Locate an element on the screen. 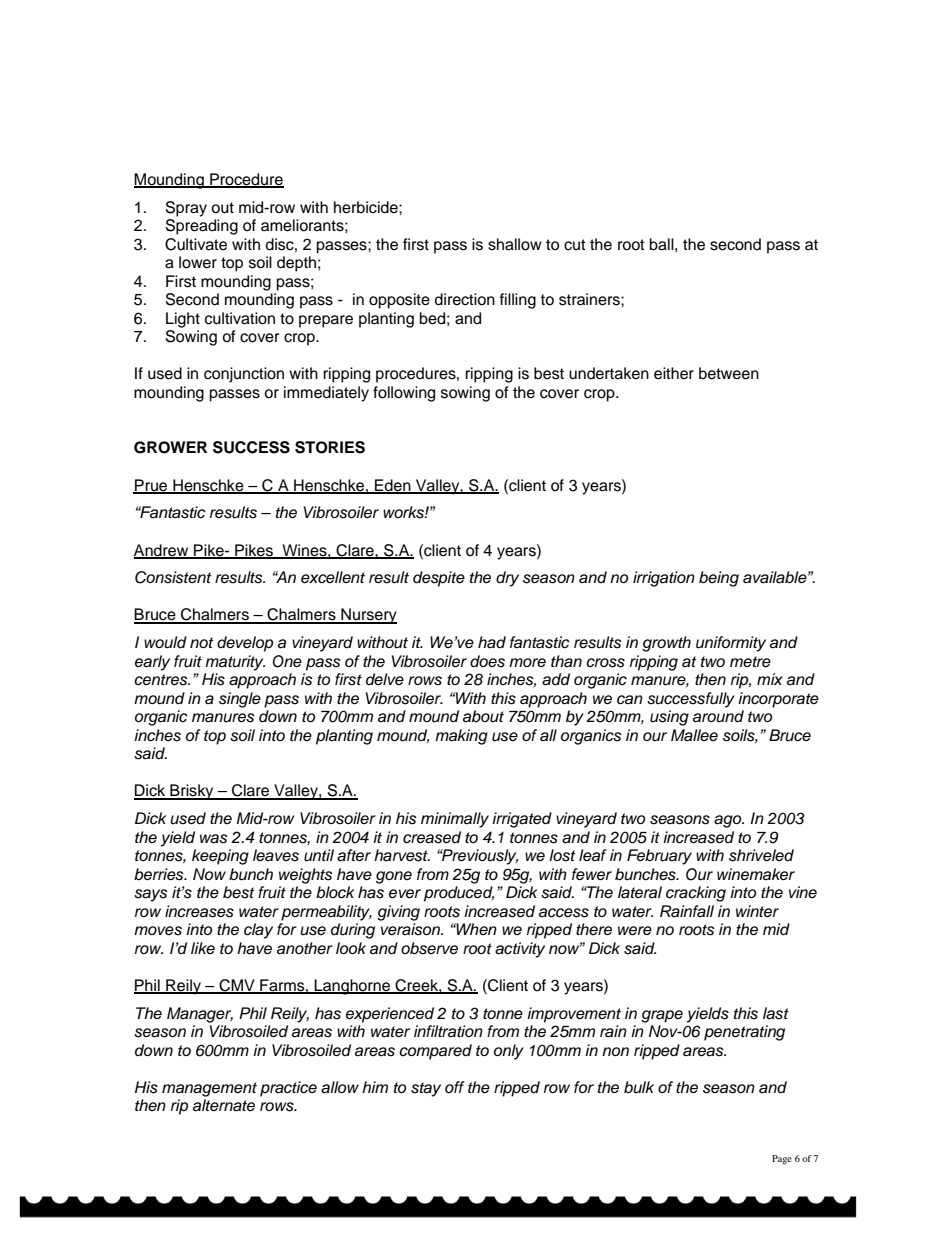  minimally is located at coordinates (455, 820).
